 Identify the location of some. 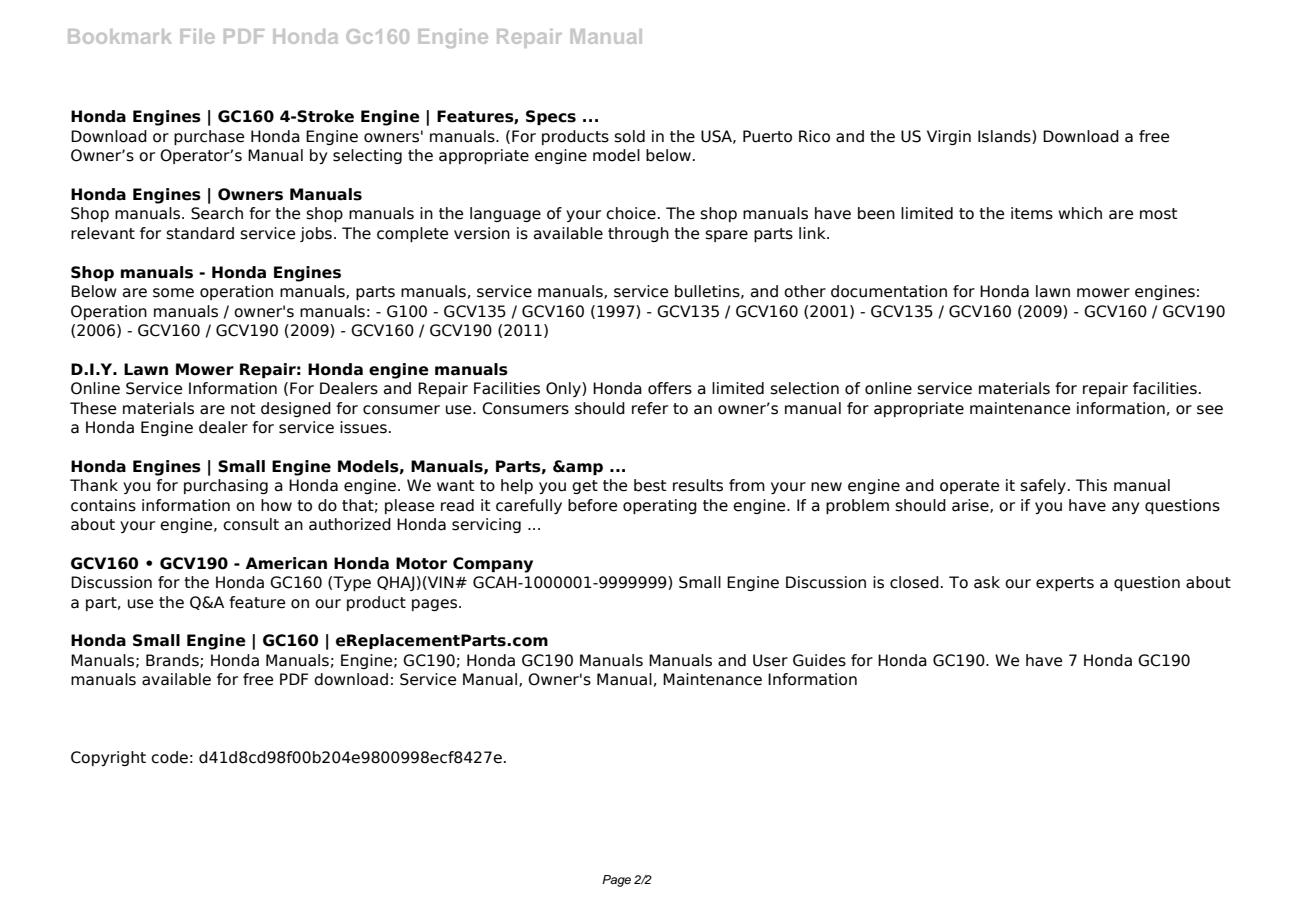
(173, 293).
